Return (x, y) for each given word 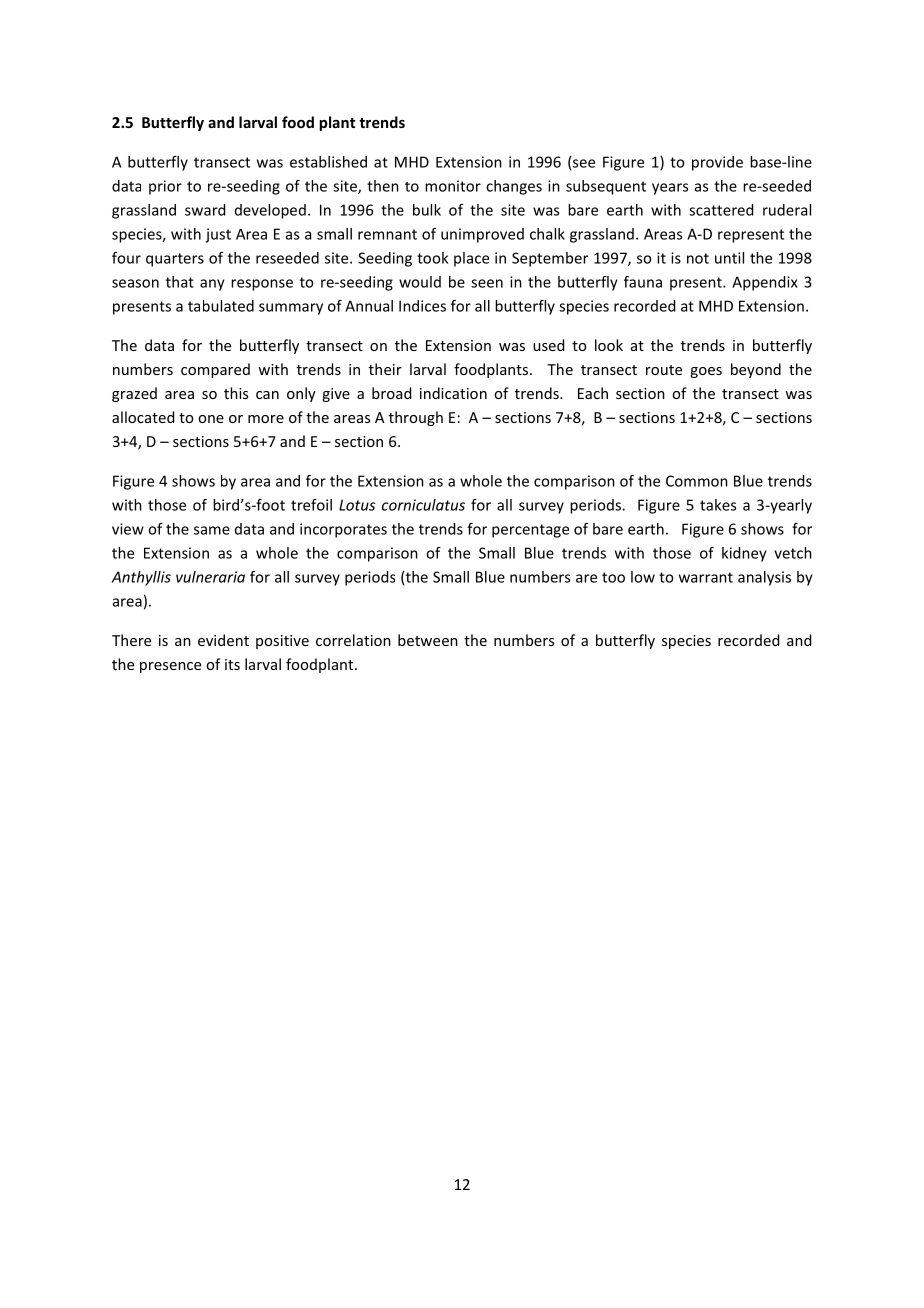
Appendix (765, 283)
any (212, 285)
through (416, 418)
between (428, 640)
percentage (530, 531)
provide (717, 163)
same (212, 530)
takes (718, 505)
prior (165, 187)
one (211, 419)
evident (223, 640)
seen (487, 283)
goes (706, 372)
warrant (706, 577)
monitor (453, 186)
